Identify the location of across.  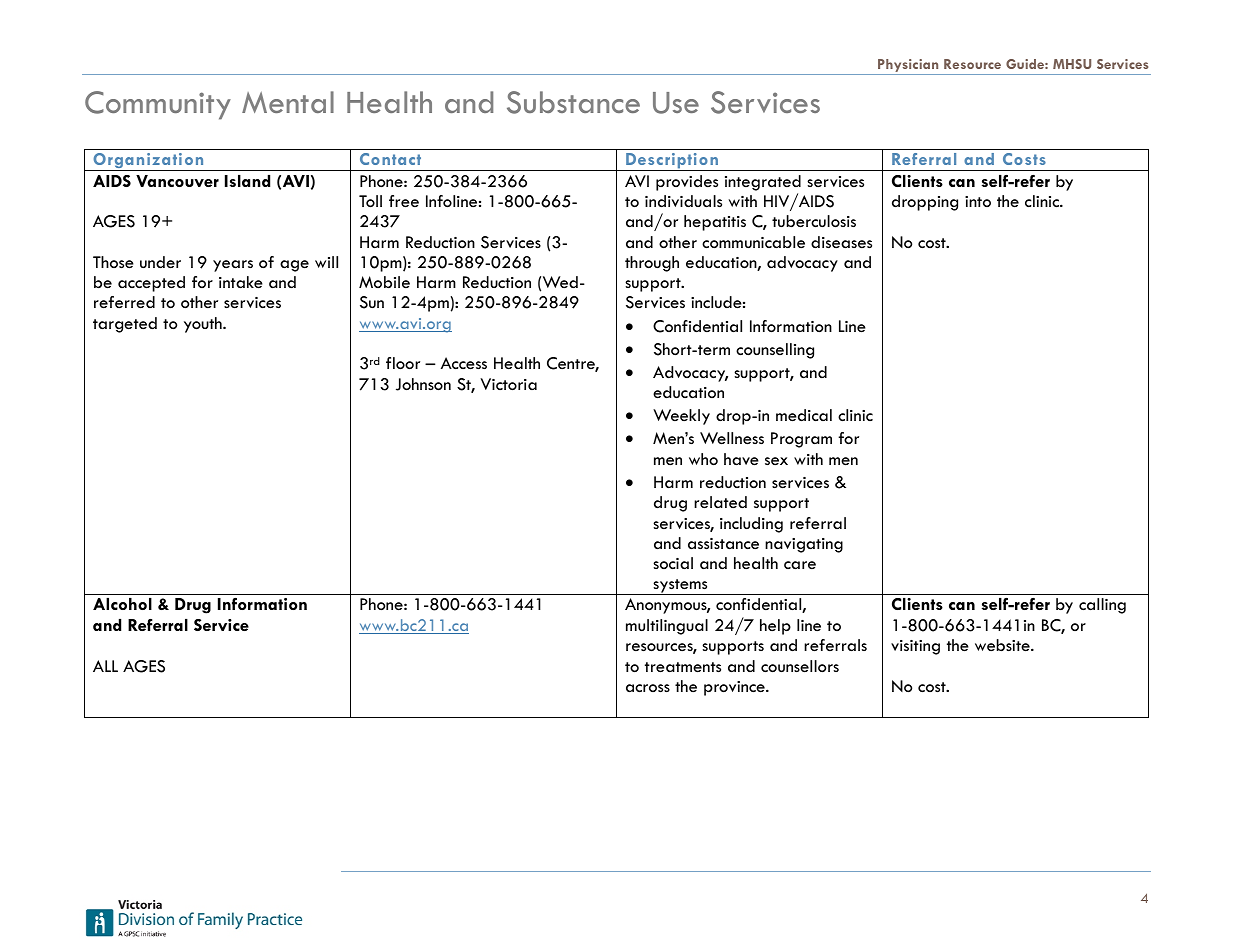
(648, 688).
